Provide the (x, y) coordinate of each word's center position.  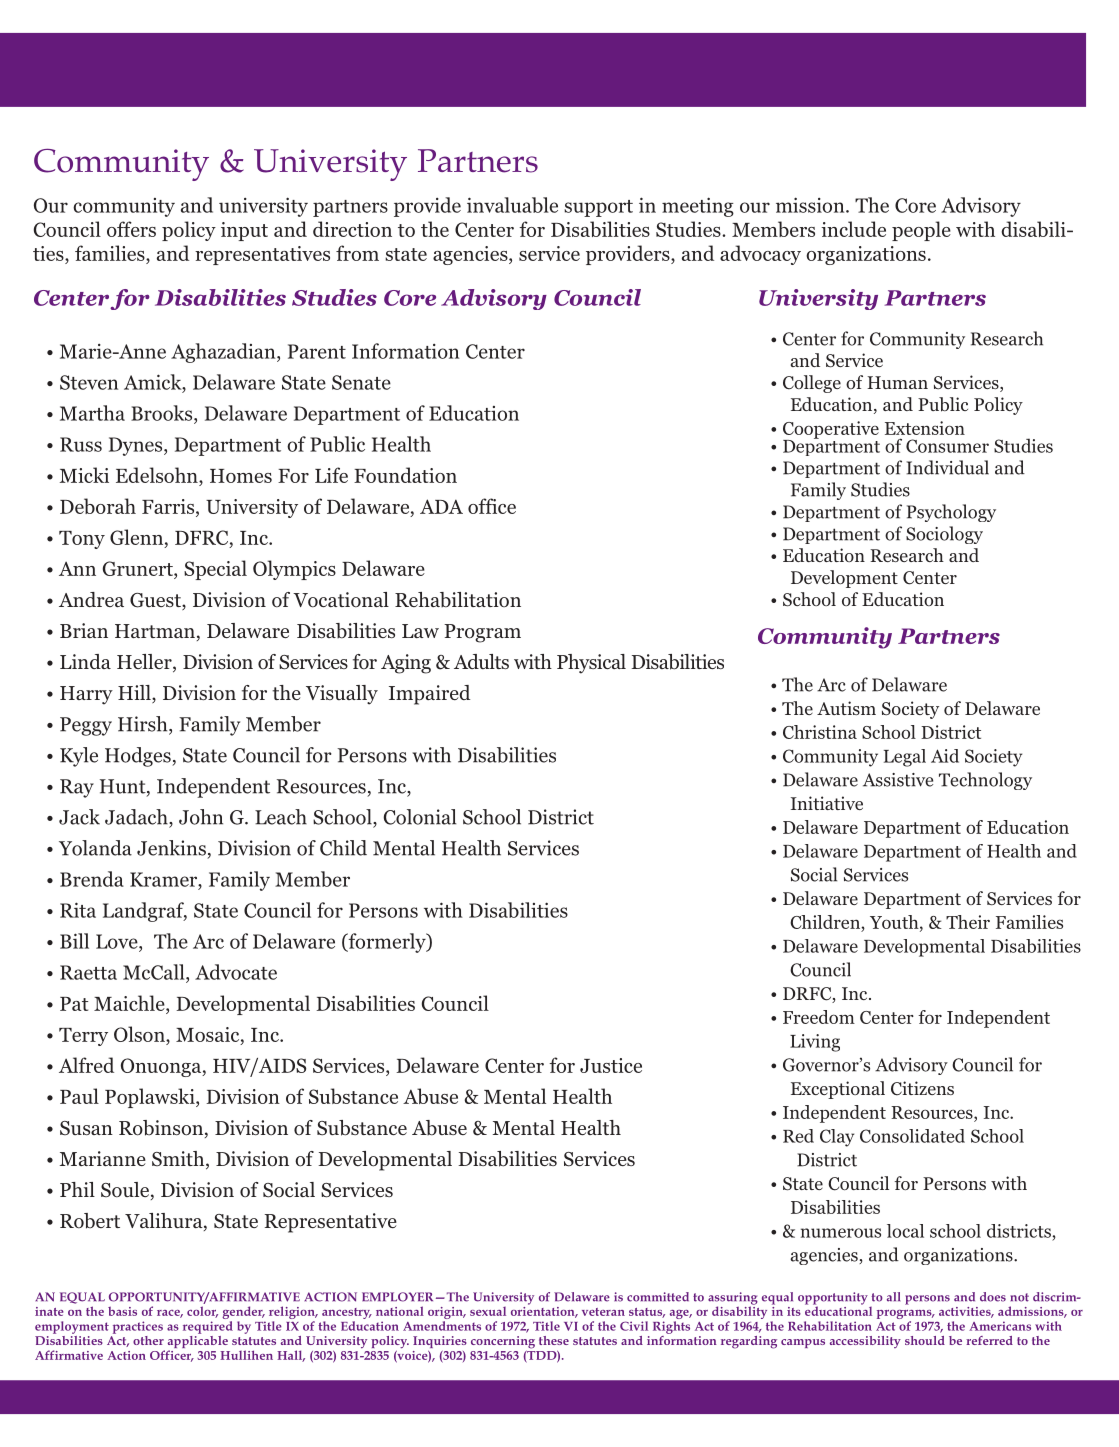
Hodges (139, 757)
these (554, 1340)
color (202, 1312)
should (925, 1340)
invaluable (512, 205)
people (921, 231)
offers (131, 229)
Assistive (898, 780)
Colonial (420, 817)
